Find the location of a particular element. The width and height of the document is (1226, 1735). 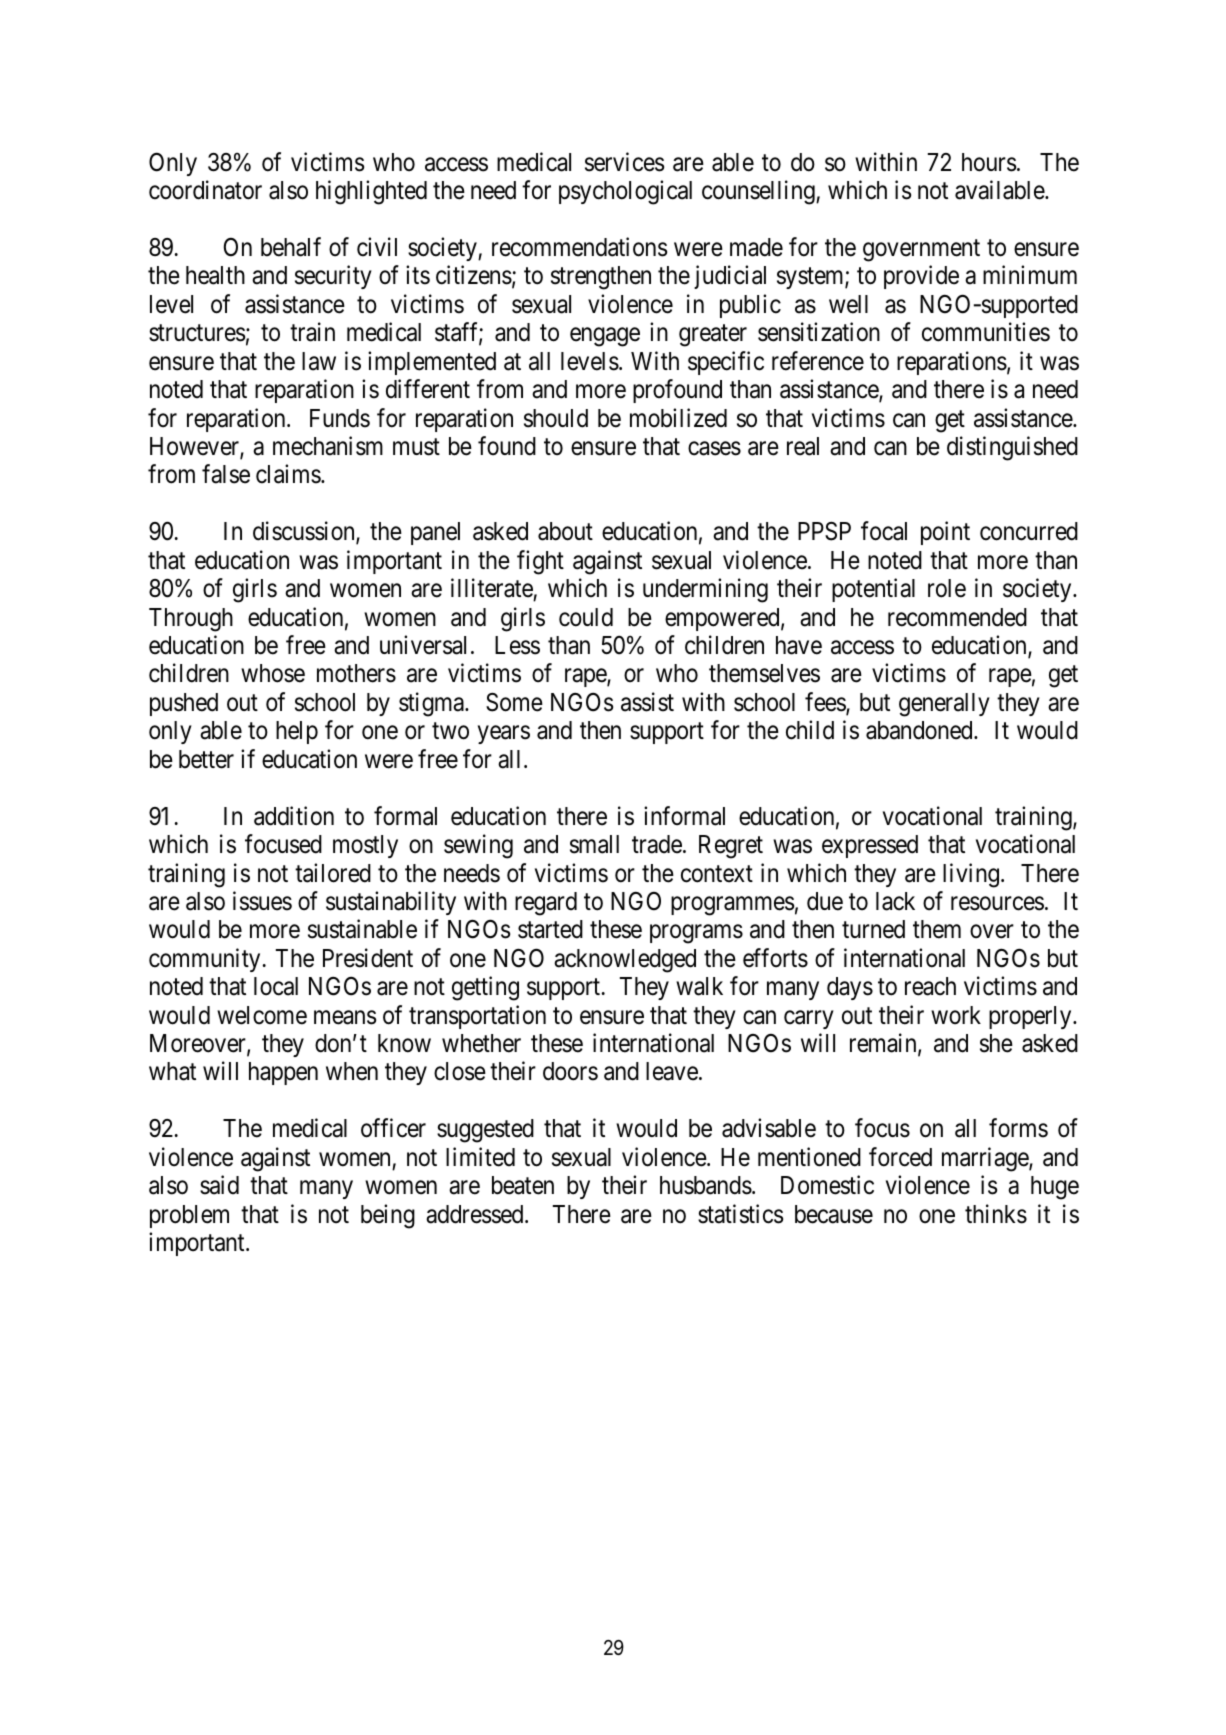

marriage is located at coordinates (986, 1159).
